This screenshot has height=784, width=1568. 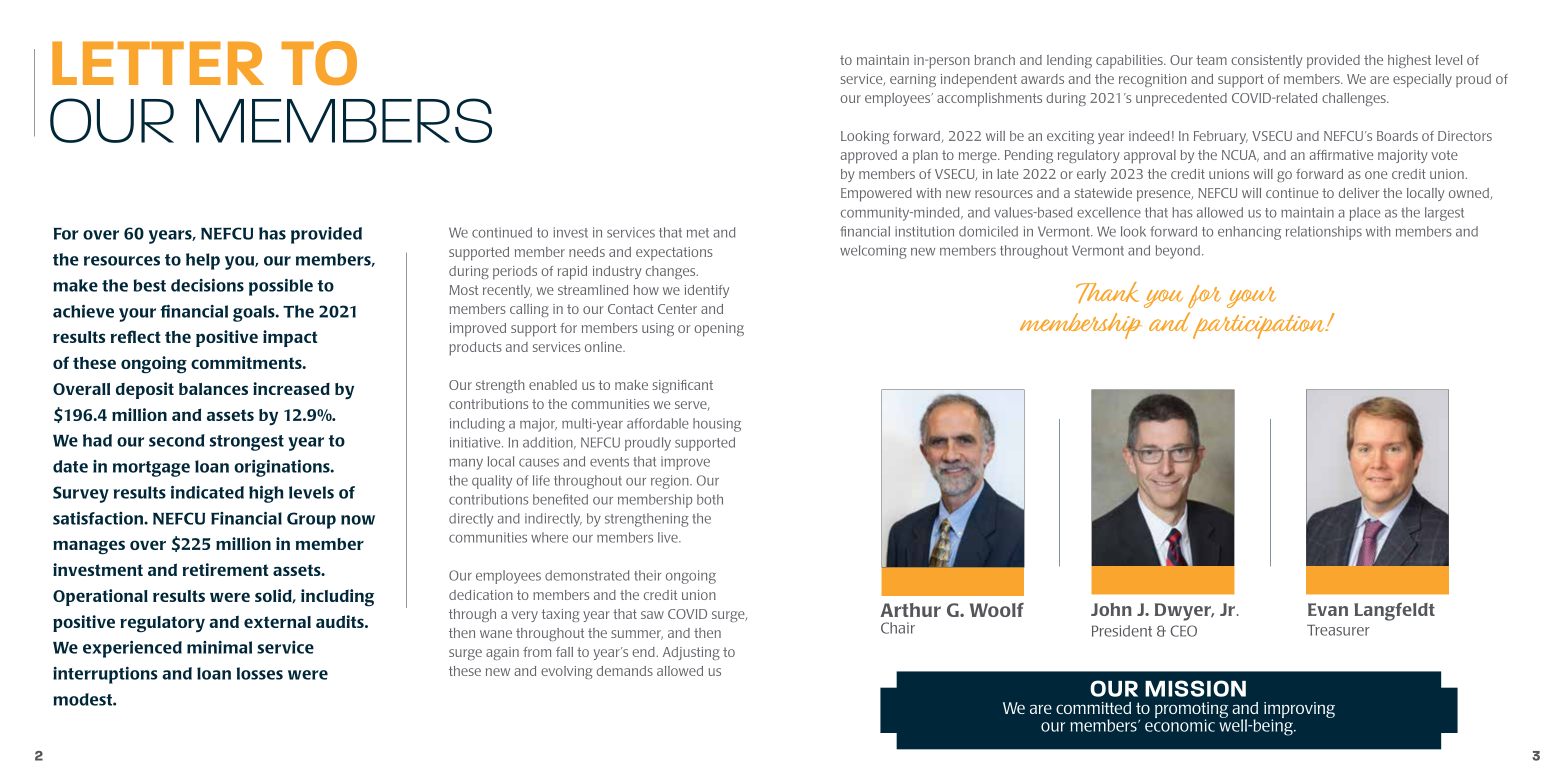 What do you see at coordinates (710, 499) in the screenshot?
I see `both` at bounding box center [710, 499].
